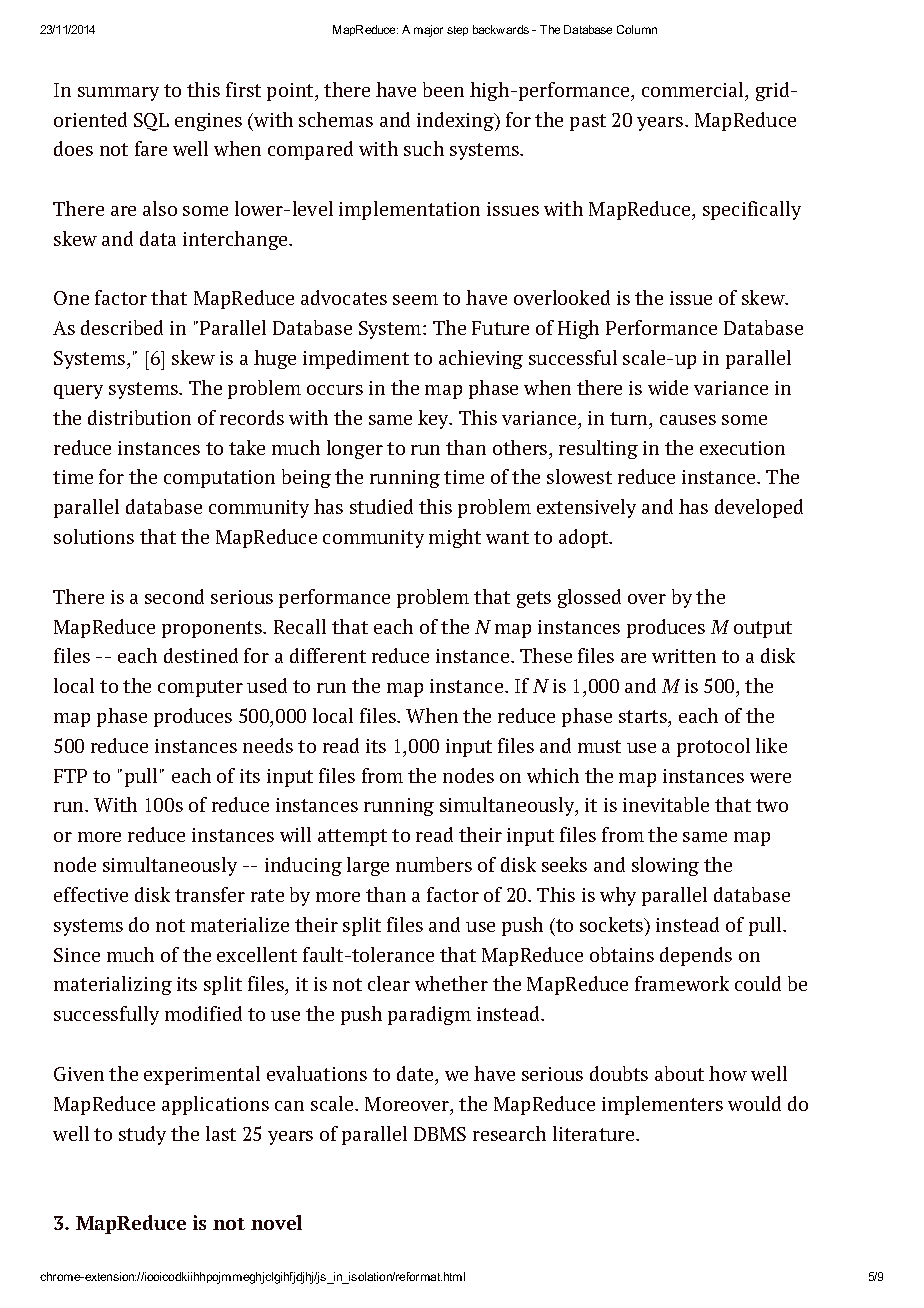 This screenshot has height=1308, width=924. What do you see at coordinates (200, 688) in the screenshot?
I see `computer` at bounding box center [200, 688].
